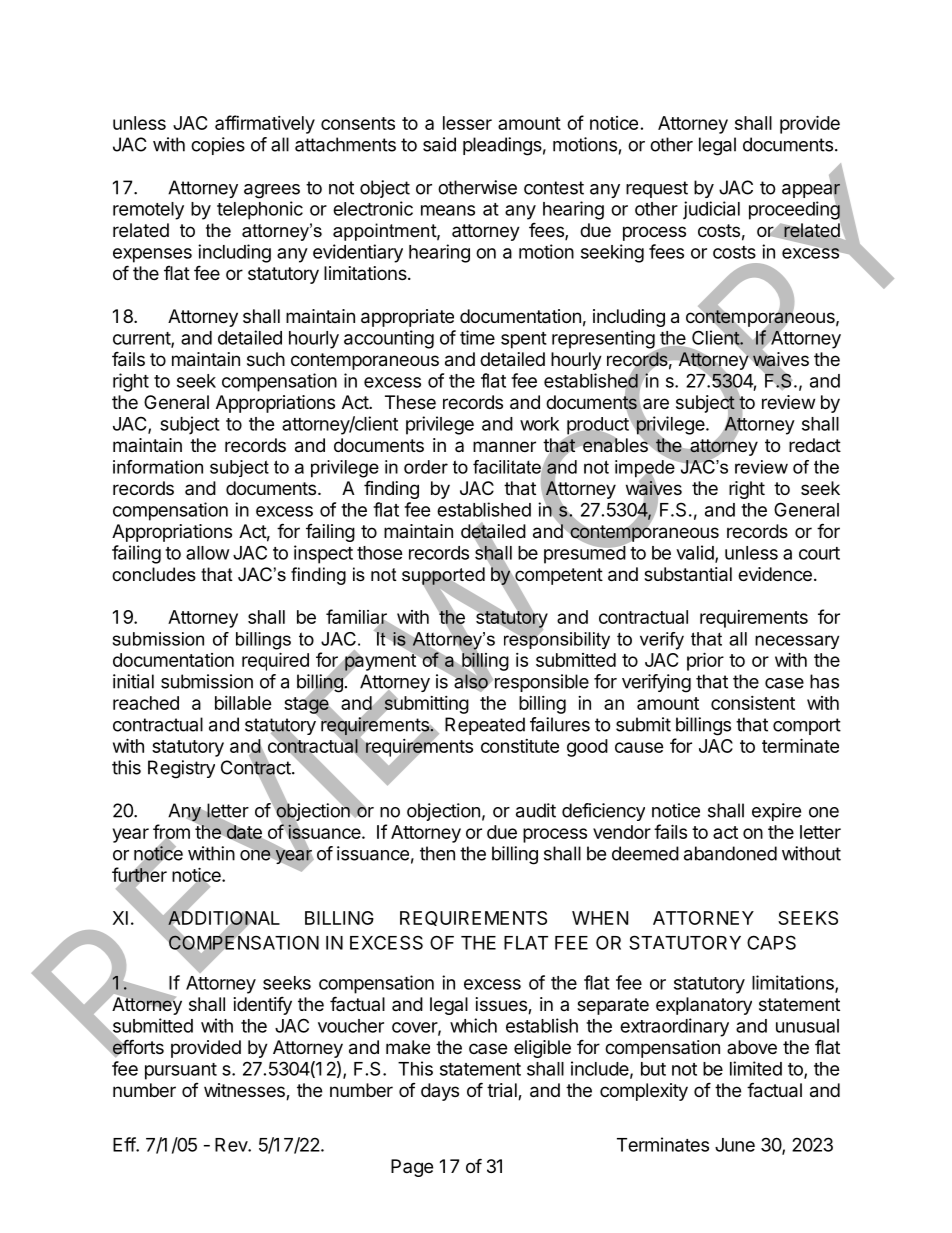  What do you see at coordinates (536, 810) in the image?
I see `audit` at bounding box center [536, 810].
